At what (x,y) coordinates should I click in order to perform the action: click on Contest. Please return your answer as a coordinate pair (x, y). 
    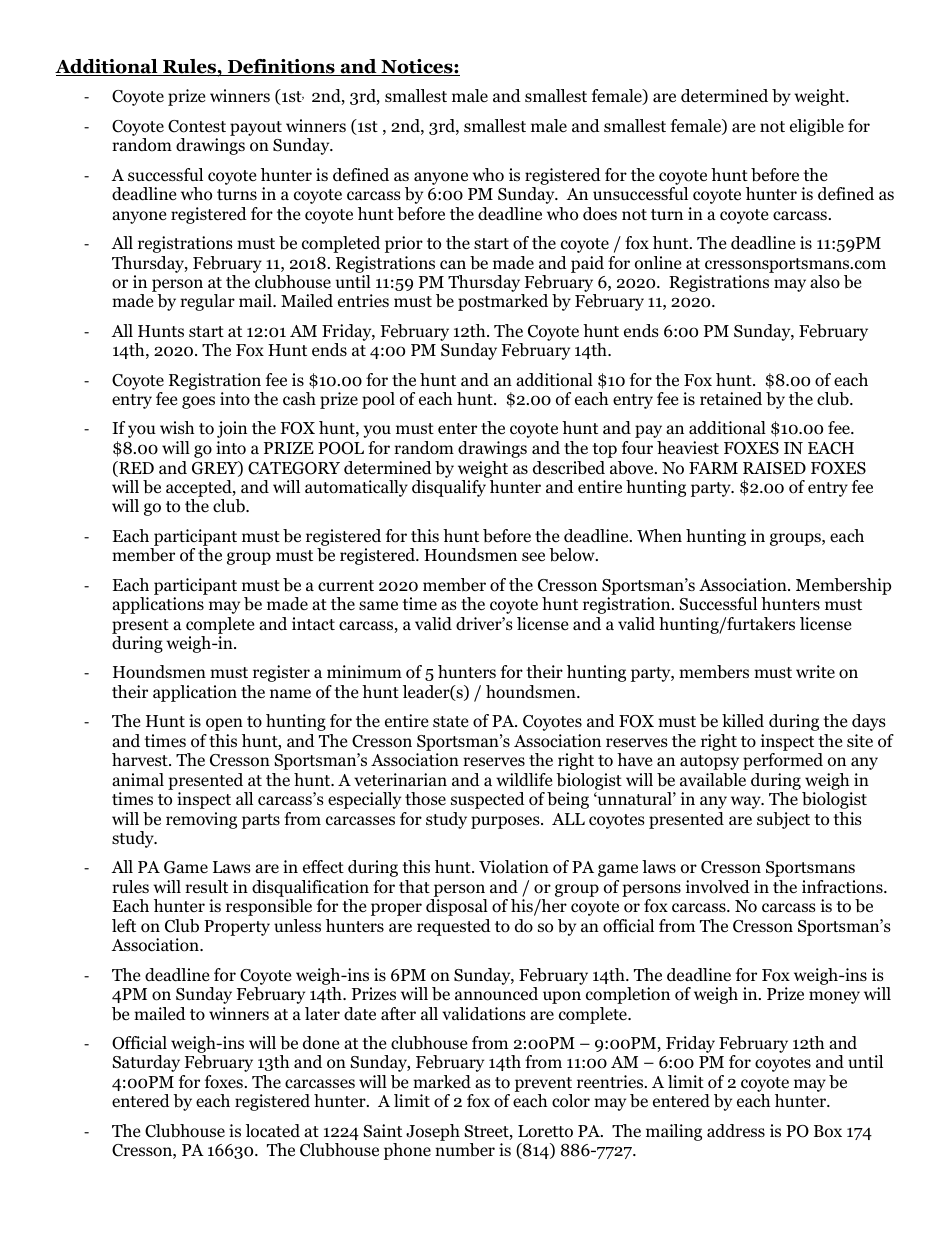
    Looking at the image, I should click on (197, 126).
